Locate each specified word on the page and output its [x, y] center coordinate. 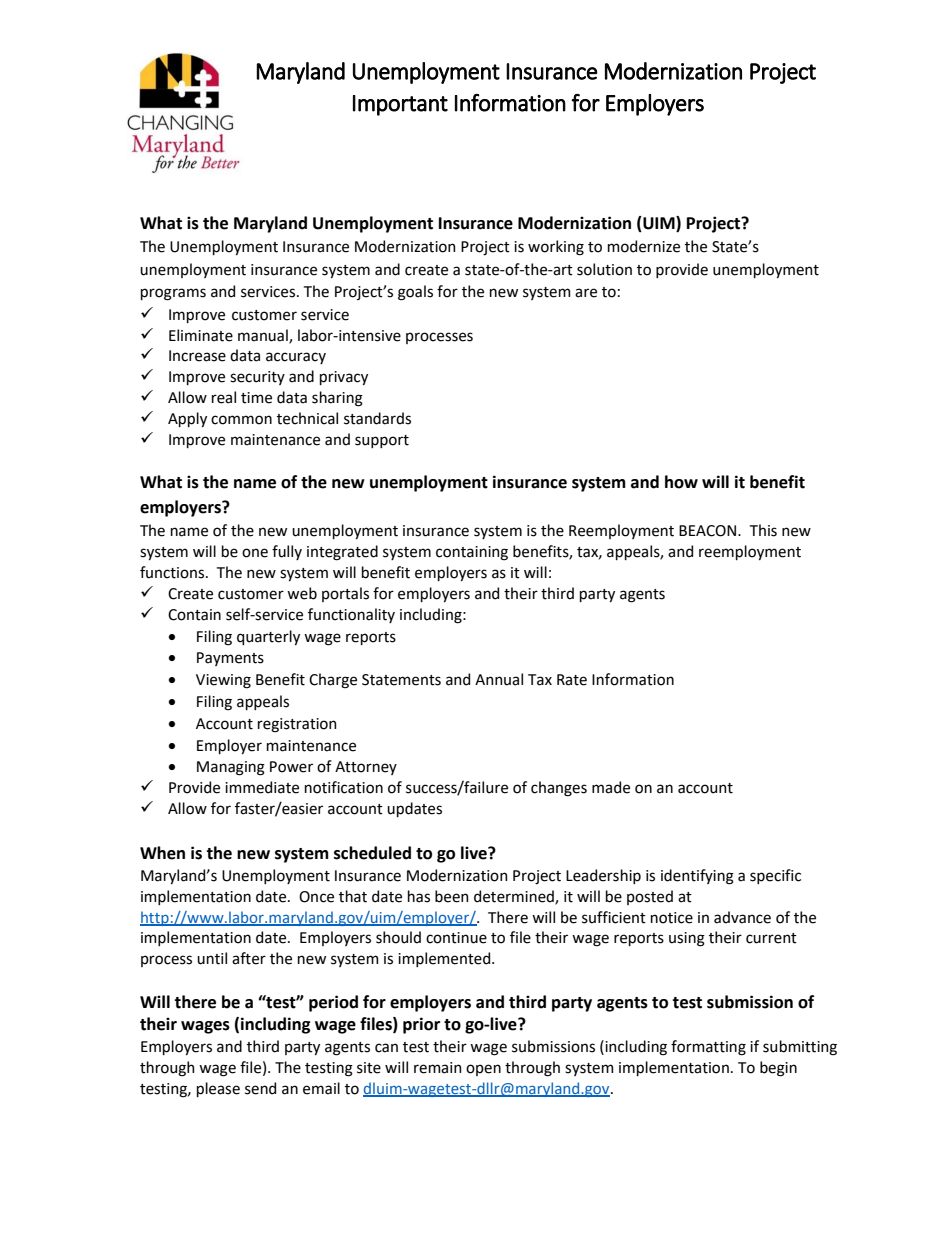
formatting [708, 1048]
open [483, 1070]
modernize [644, 246]
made [611, 787]
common [241, 420]
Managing [231, 768]
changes [559, 789]
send [260, 1088]
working [556, 248]
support [382, 441]
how [681, 482]
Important [400, 105]
